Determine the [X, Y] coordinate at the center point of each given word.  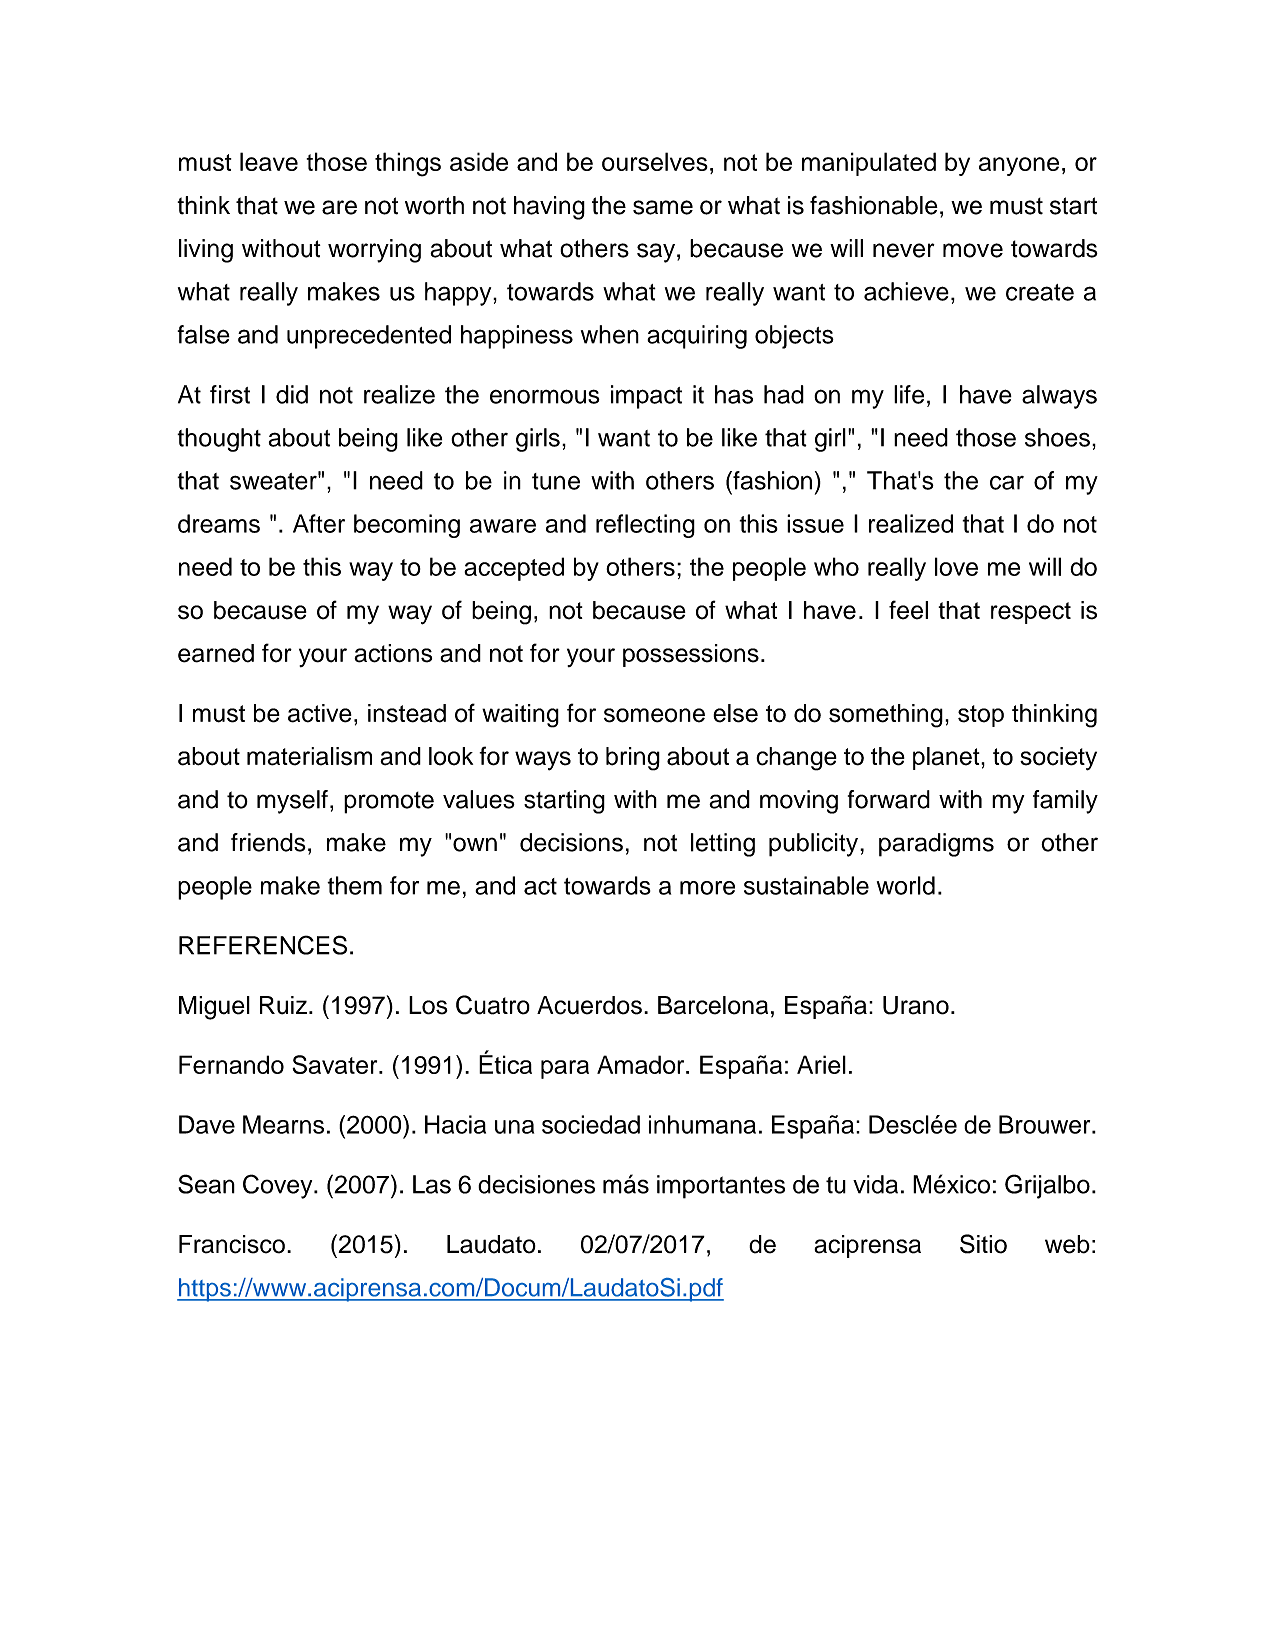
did [292, 394]
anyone [1019, 166]
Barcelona [713, 1005]
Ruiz [283, 1005]
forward [889, 799]
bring [633, 759]
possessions [691, 655]
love [956, 566]
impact [646, 397]
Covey [279, 1186]
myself [292, 802]
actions [393, 653]
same [663, 207]
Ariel [821, 1064]
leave [269, 161]
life [909, 394]
